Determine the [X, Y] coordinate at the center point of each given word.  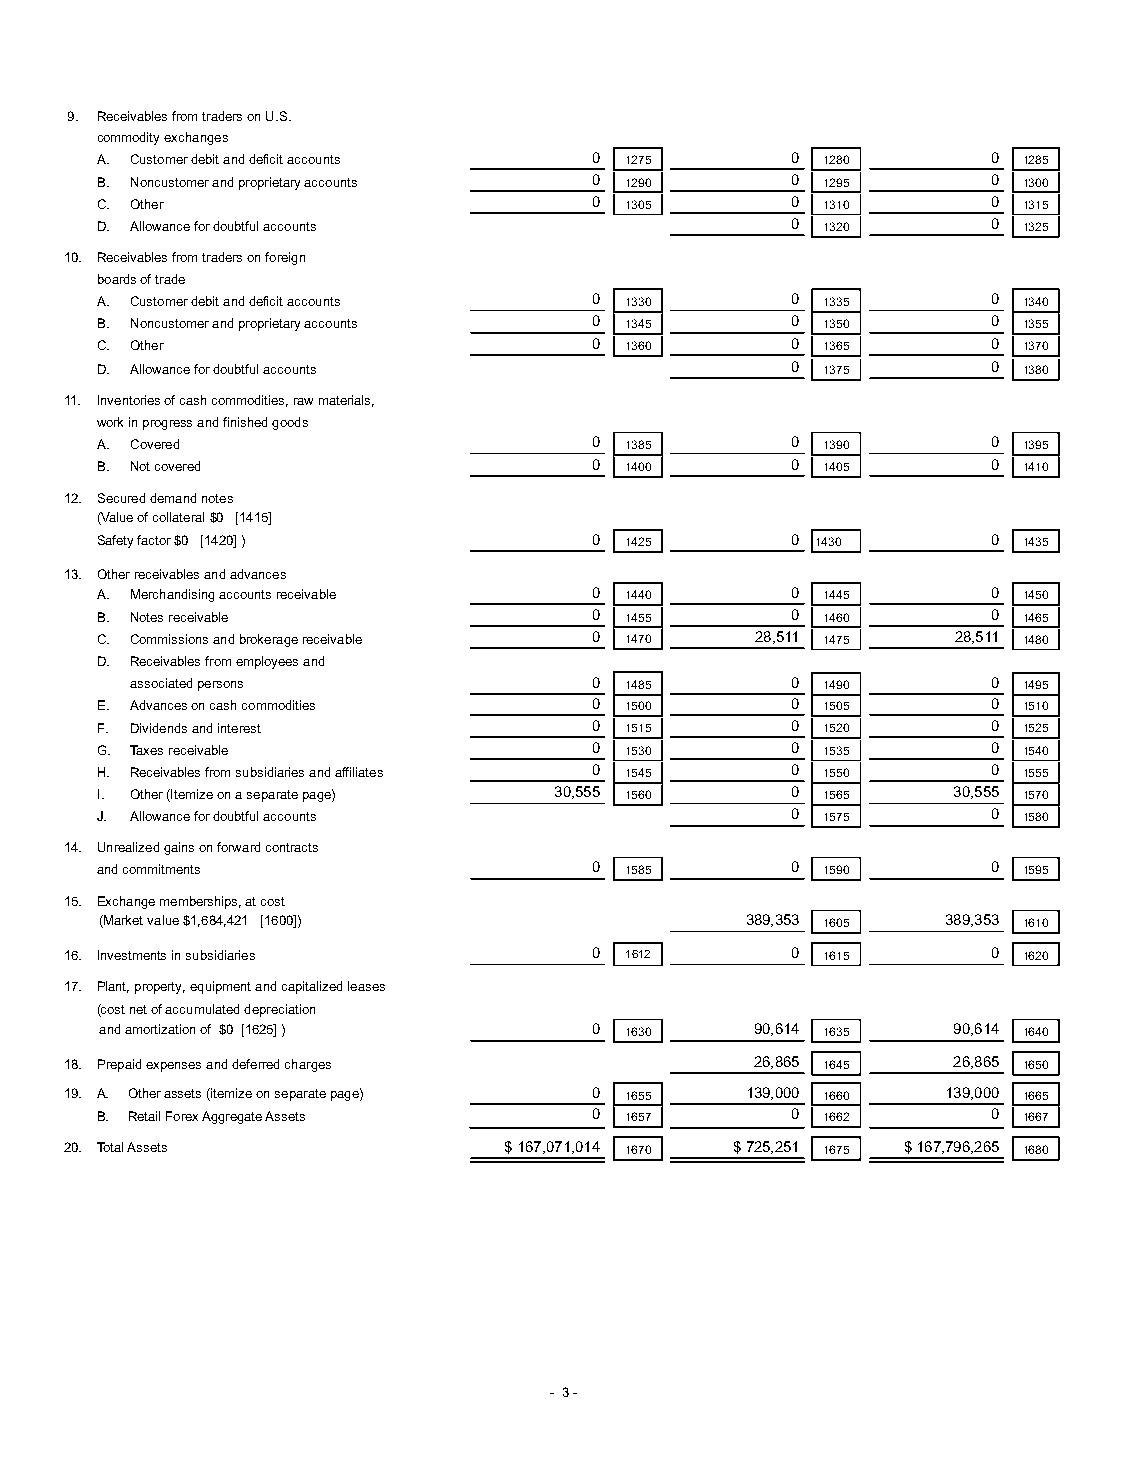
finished [245, 422]
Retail [144, 1116]
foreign [285, 258]
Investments [132, 955]
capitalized [312, 987]
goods [290, 423]
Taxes [146, 750]
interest [239, 728]
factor [154, 540]
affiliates [359, 772]
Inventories [129, 400]
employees [267, 662]
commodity [128, 138]
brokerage [269, 640]
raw [303, 401]
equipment [220, 987]
